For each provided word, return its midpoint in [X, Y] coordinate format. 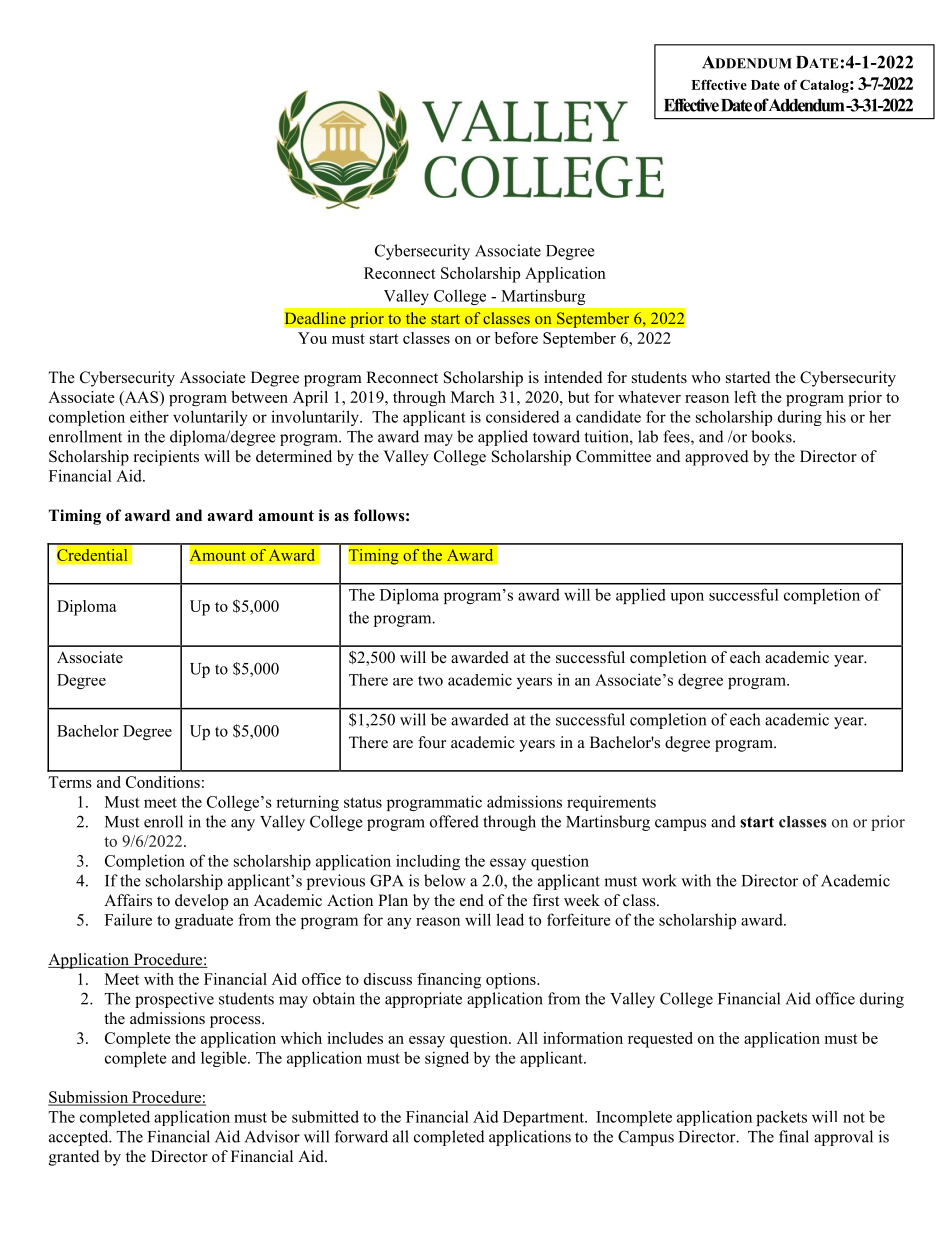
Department [544, 1118]
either [149, 416]
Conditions [163, 782]
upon [687, 598]
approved [717, 458]
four [432, 742]
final [794, 1136]
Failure [128, 919]
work [659, 880]
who [705, 377]
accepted [80, 1138]
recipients [166, 458]
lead [510, 919]
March [473, 397]
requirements [611, 803]
